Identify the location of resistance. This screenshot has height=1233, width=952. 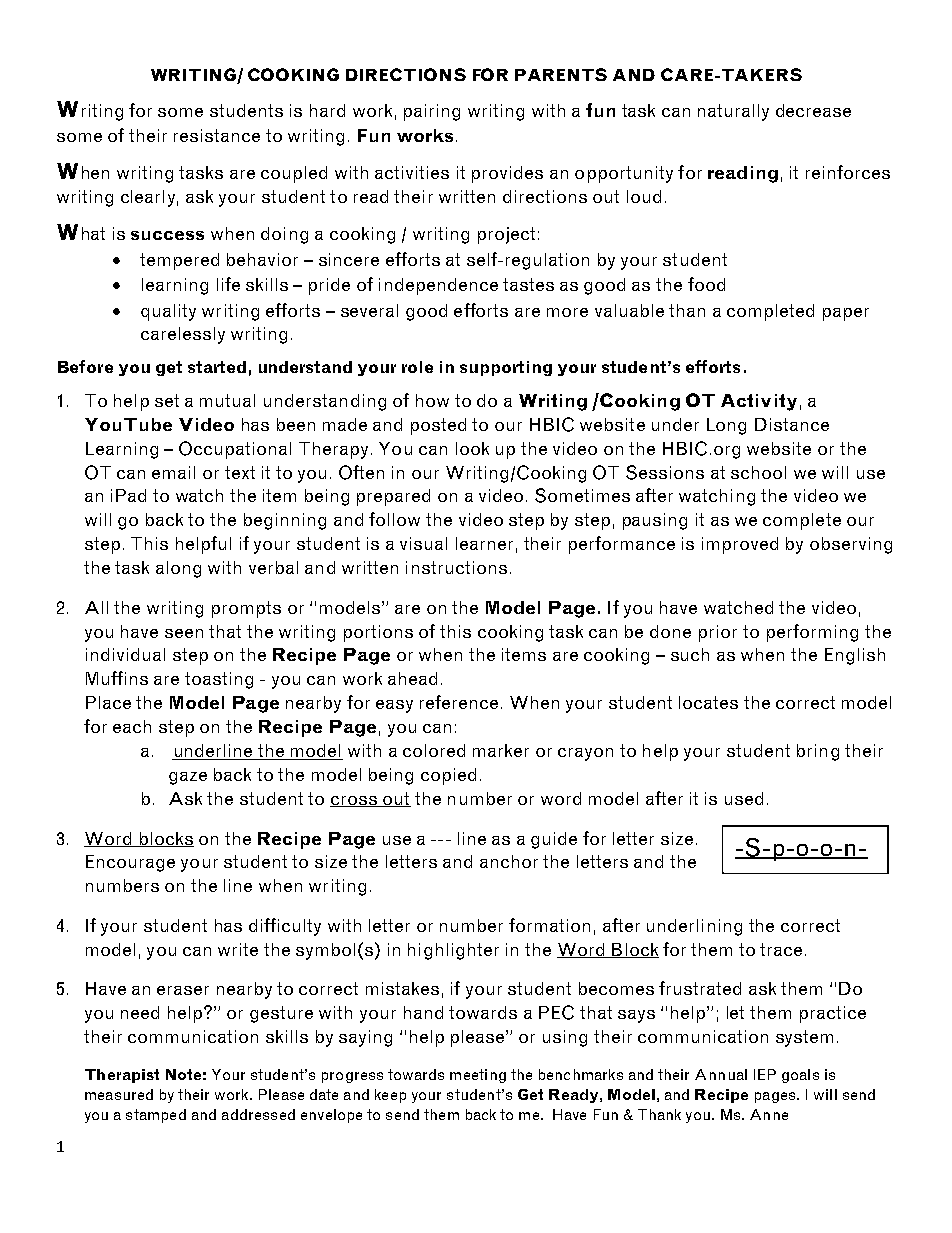
(217, 135).
